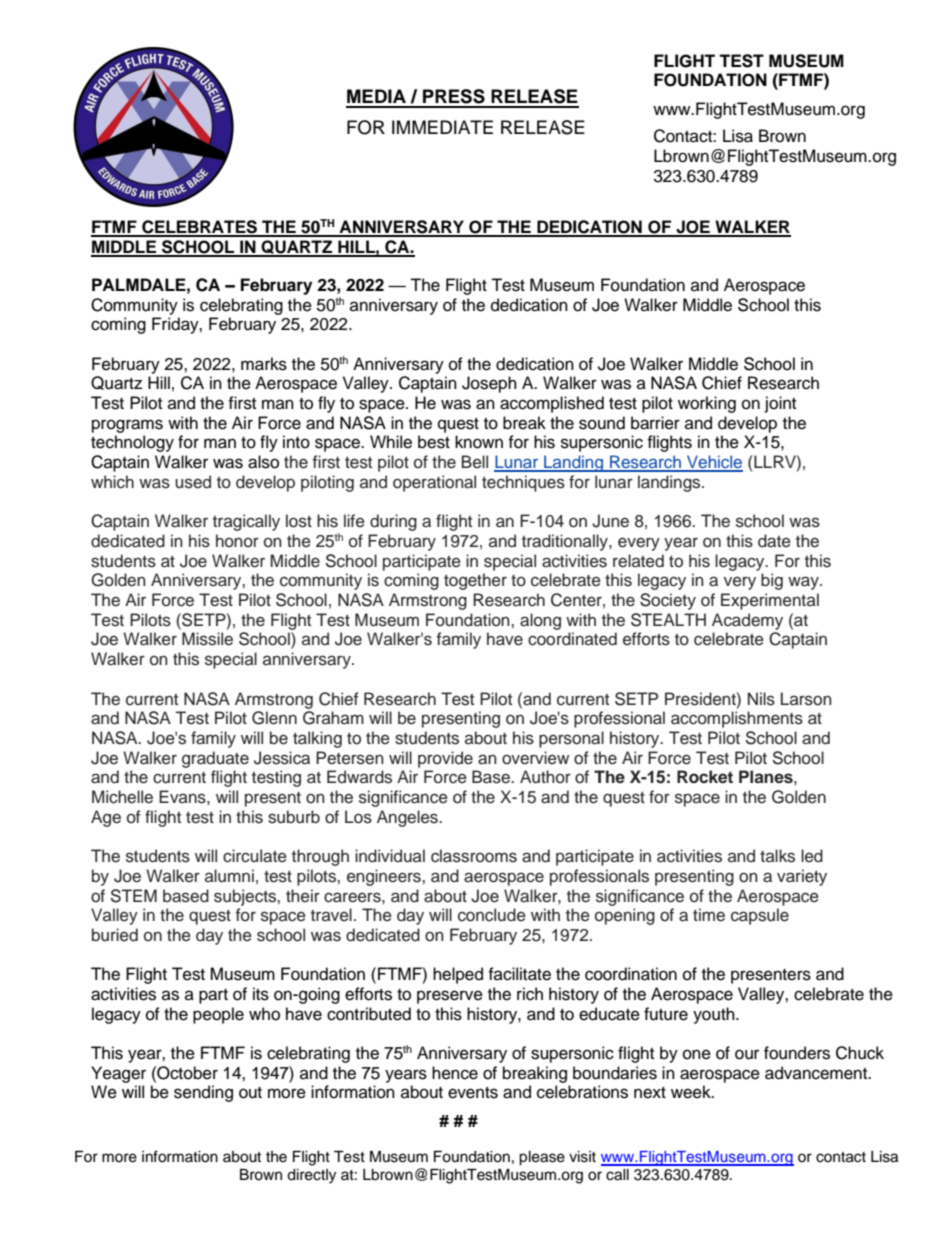 The image size is (952, 1233). What do you see at coordinates (737, 719) in the screenshot?
I see `accomplishments` at bounding box center [737, 719].
